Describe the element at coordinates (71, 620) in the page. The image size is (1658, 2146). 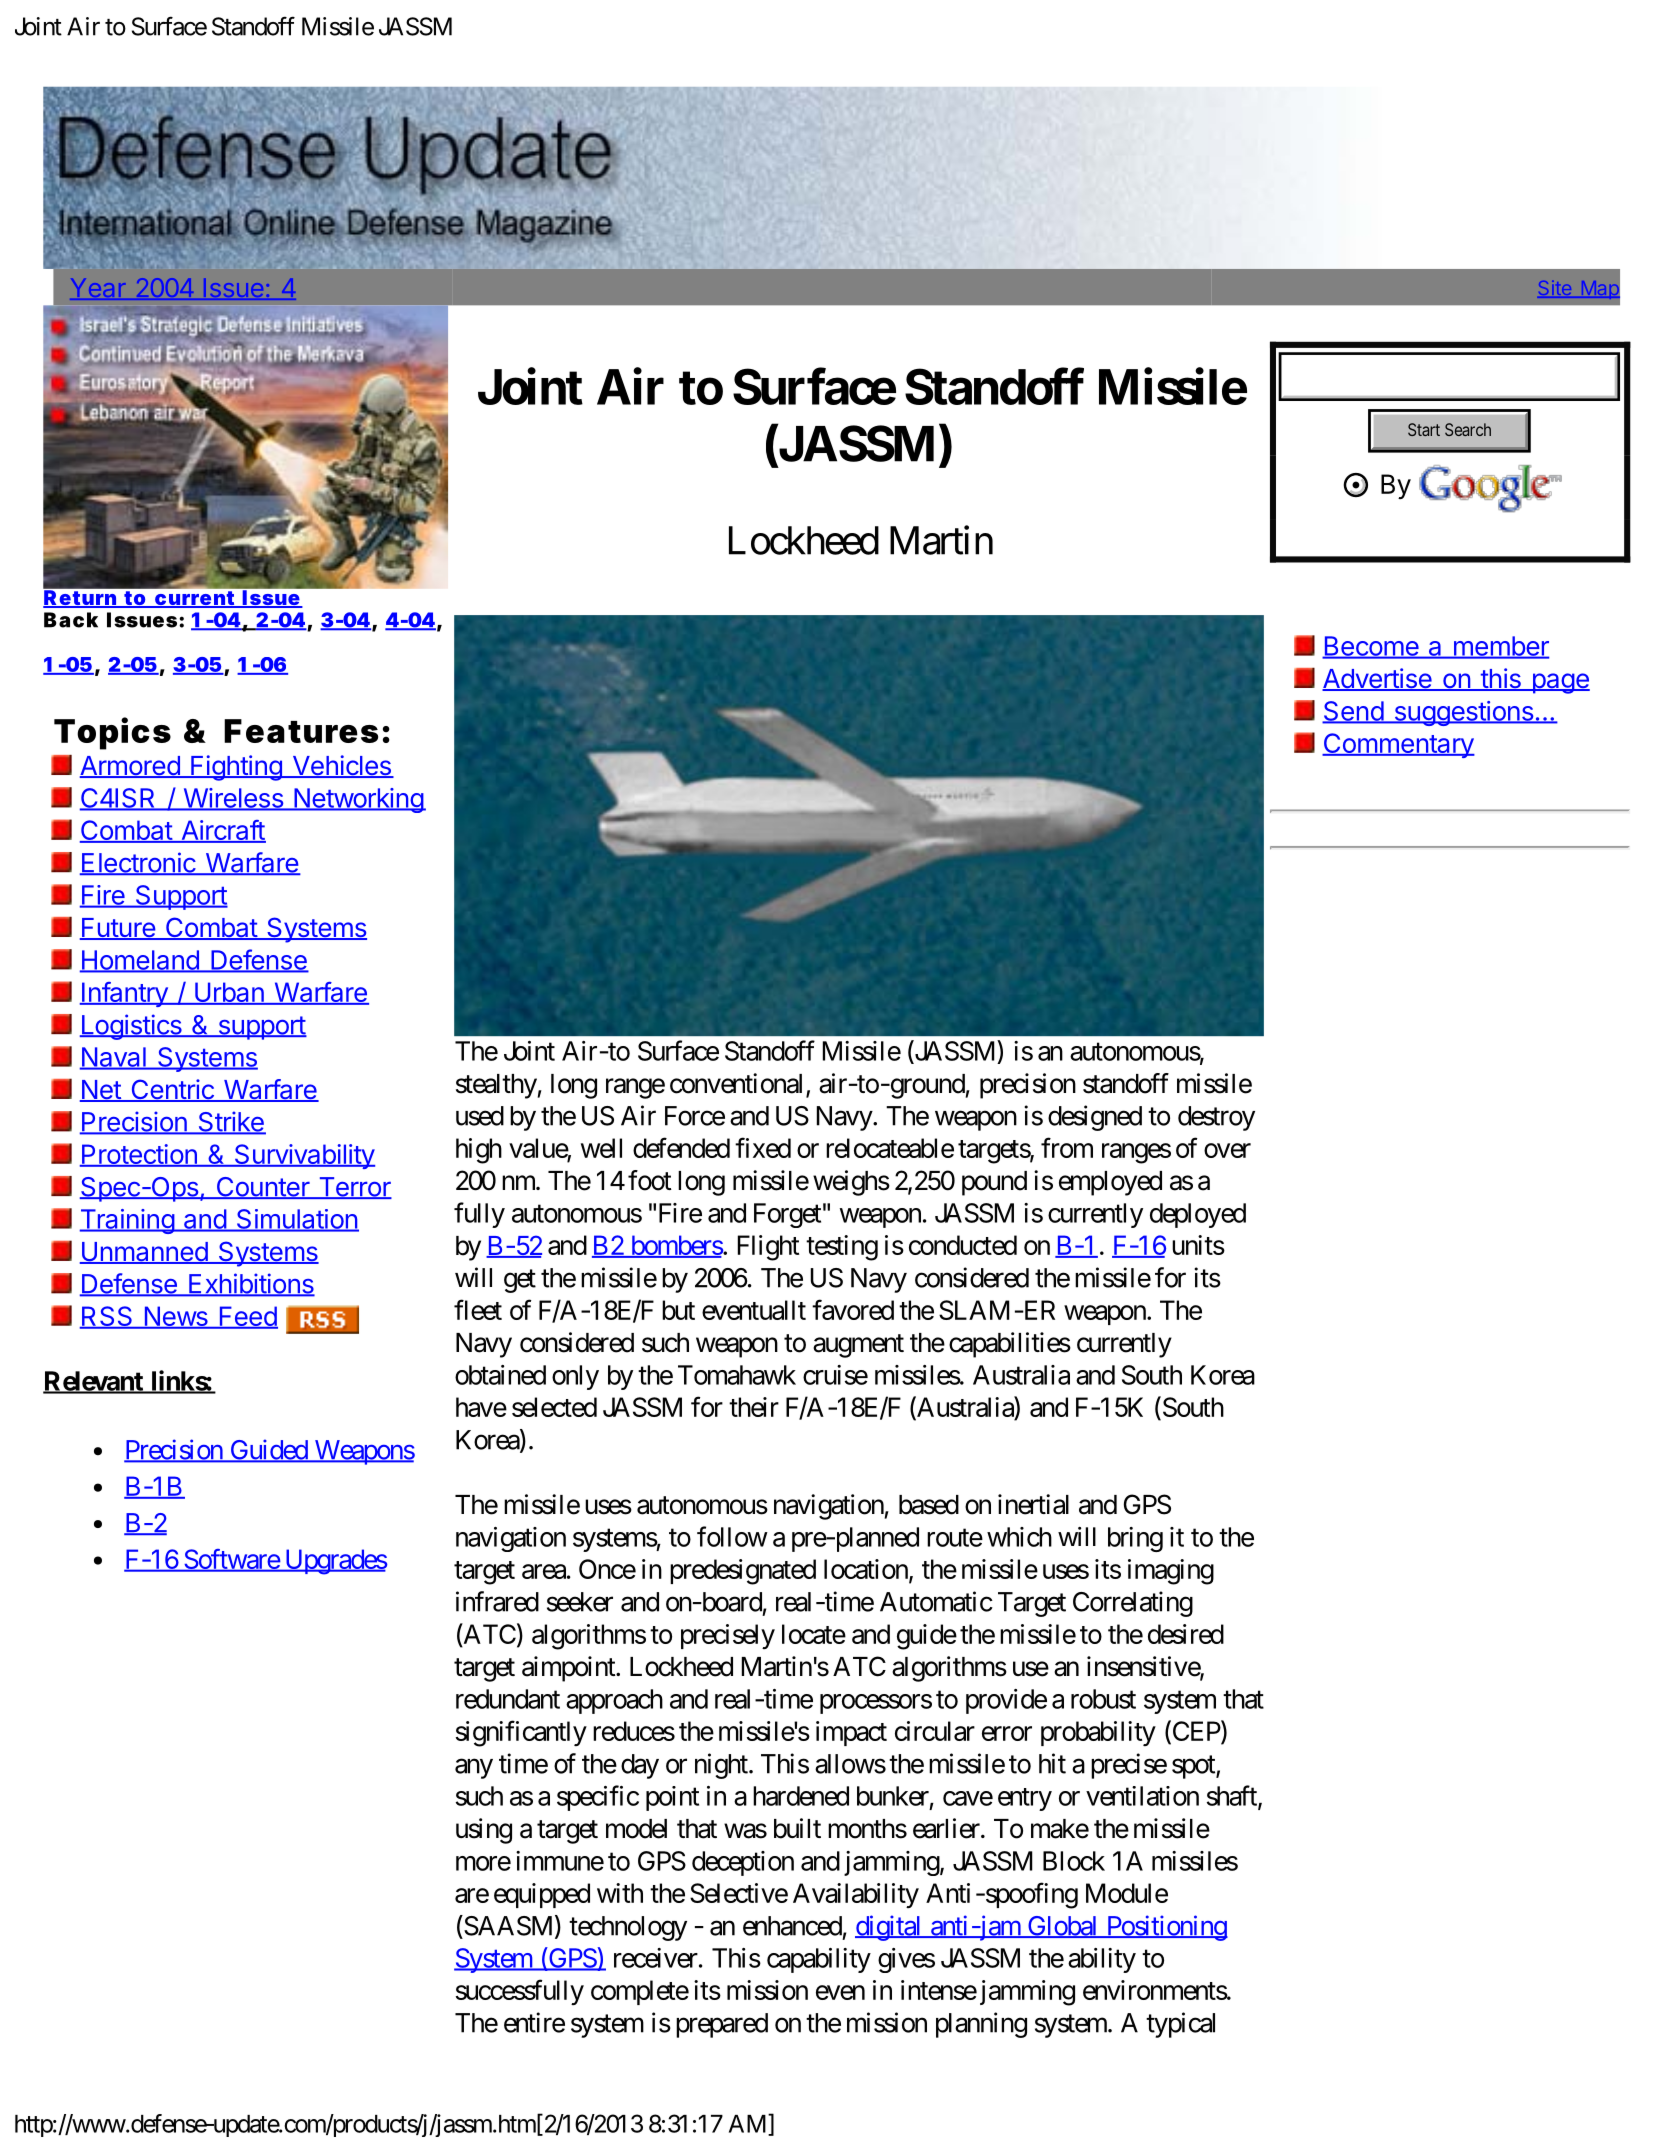
I see `Back` at that location.
